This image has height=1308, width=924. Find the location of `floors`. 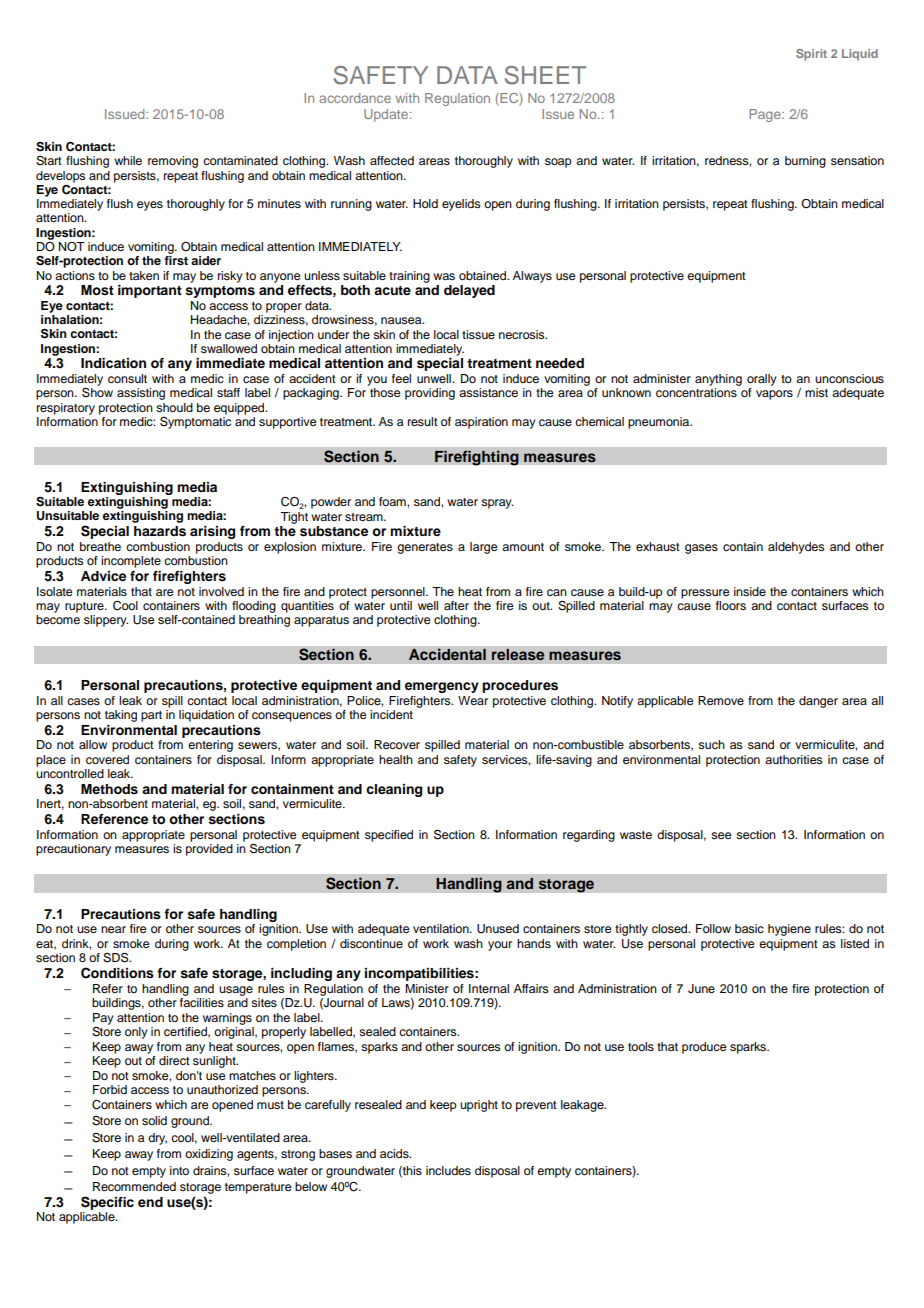

floors is located at coordinates (731, 605).
